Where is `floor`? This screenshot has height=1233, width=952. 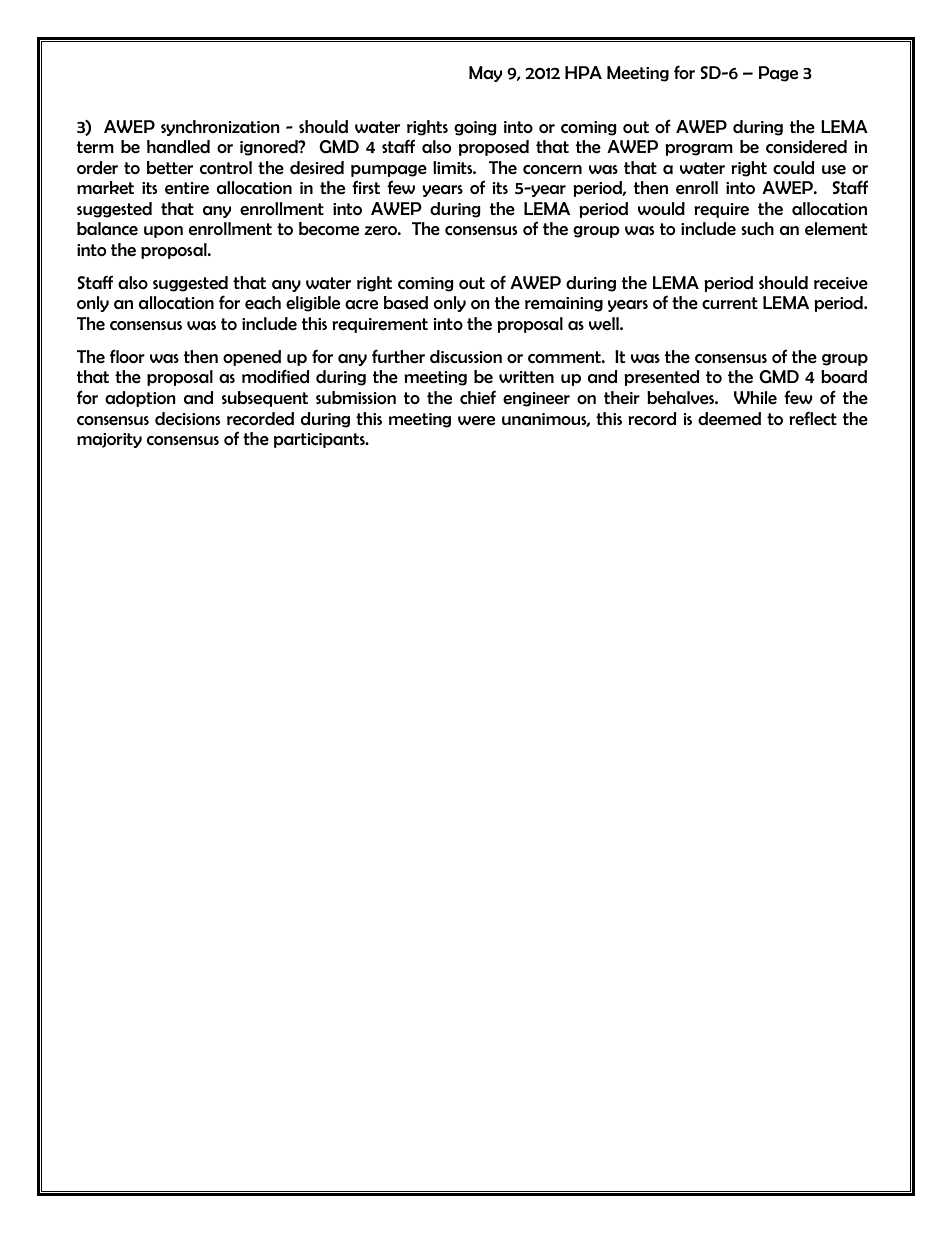 floor is located at coordinates (127, 356).
